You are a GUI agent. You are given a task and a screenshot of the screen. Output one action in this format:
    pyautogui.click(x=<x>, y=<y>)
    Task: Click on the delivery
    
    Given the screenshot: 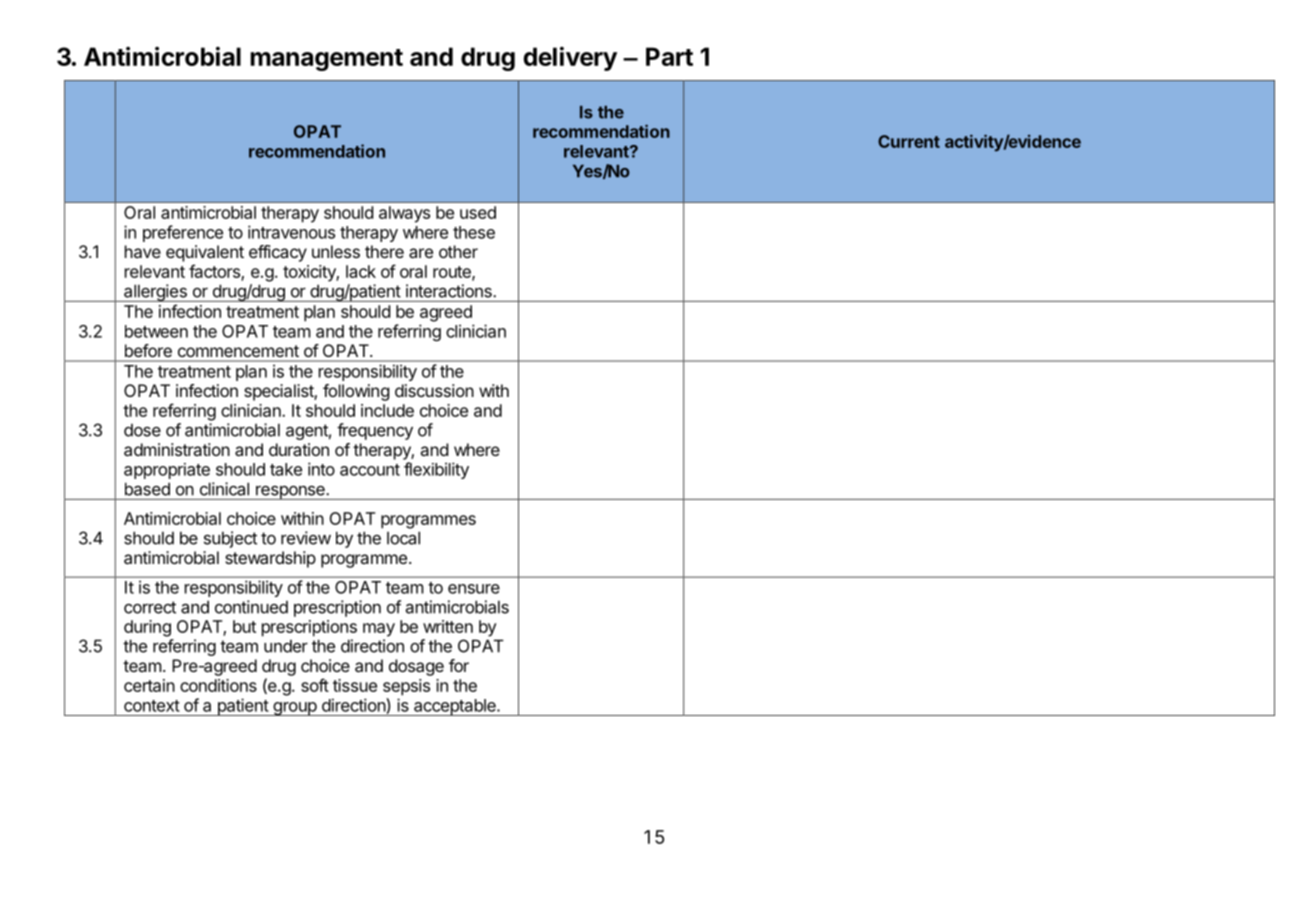 What is the action you would take?
    pyautogui.click(x=570, y=59)
